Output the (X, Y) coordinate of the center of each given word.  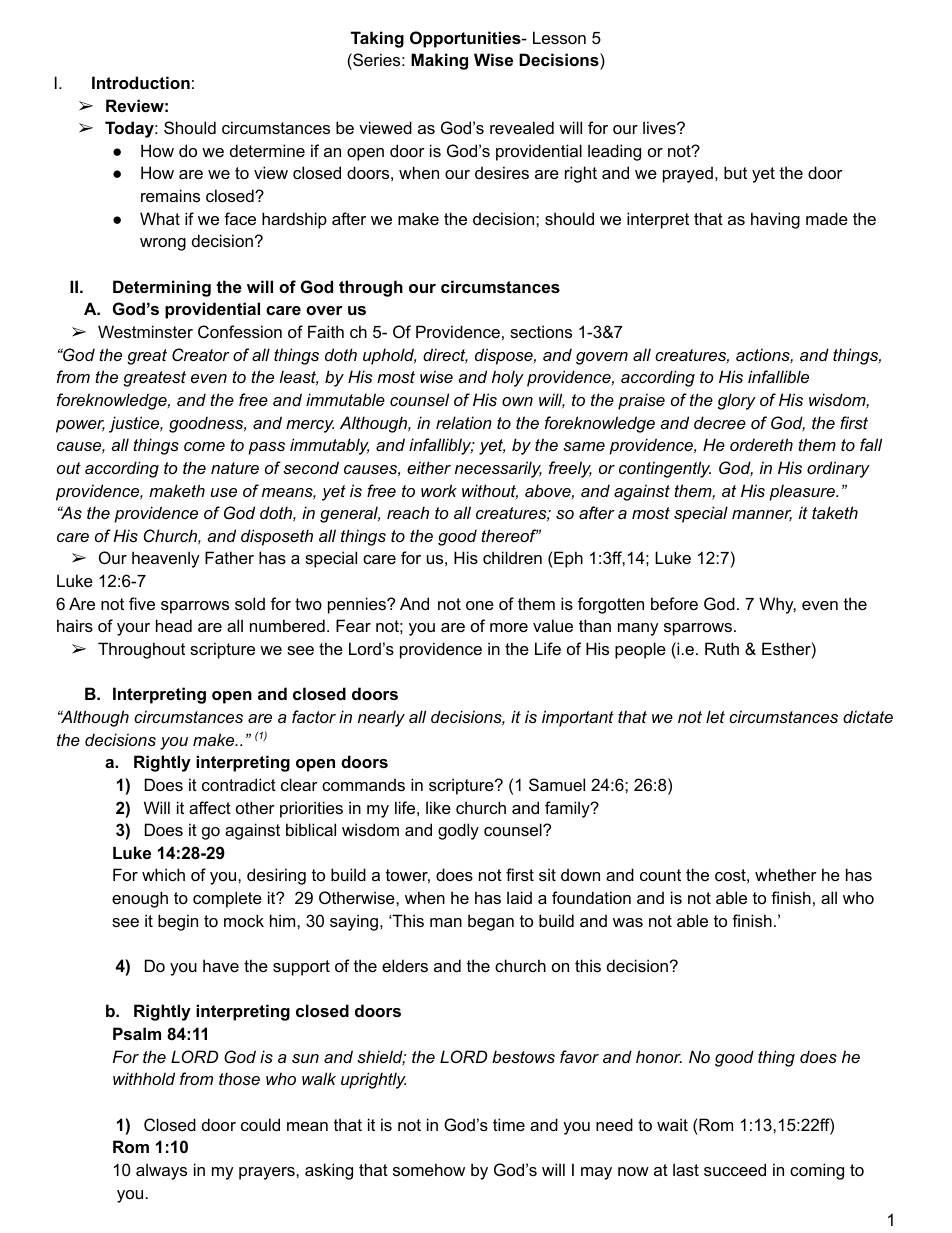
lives (660, 127)
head (174, 625)
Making (439, 61)
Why (777, 605)
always (161, 1171)
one (480, 605)
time (509, 1124)
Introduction (141, 82)
